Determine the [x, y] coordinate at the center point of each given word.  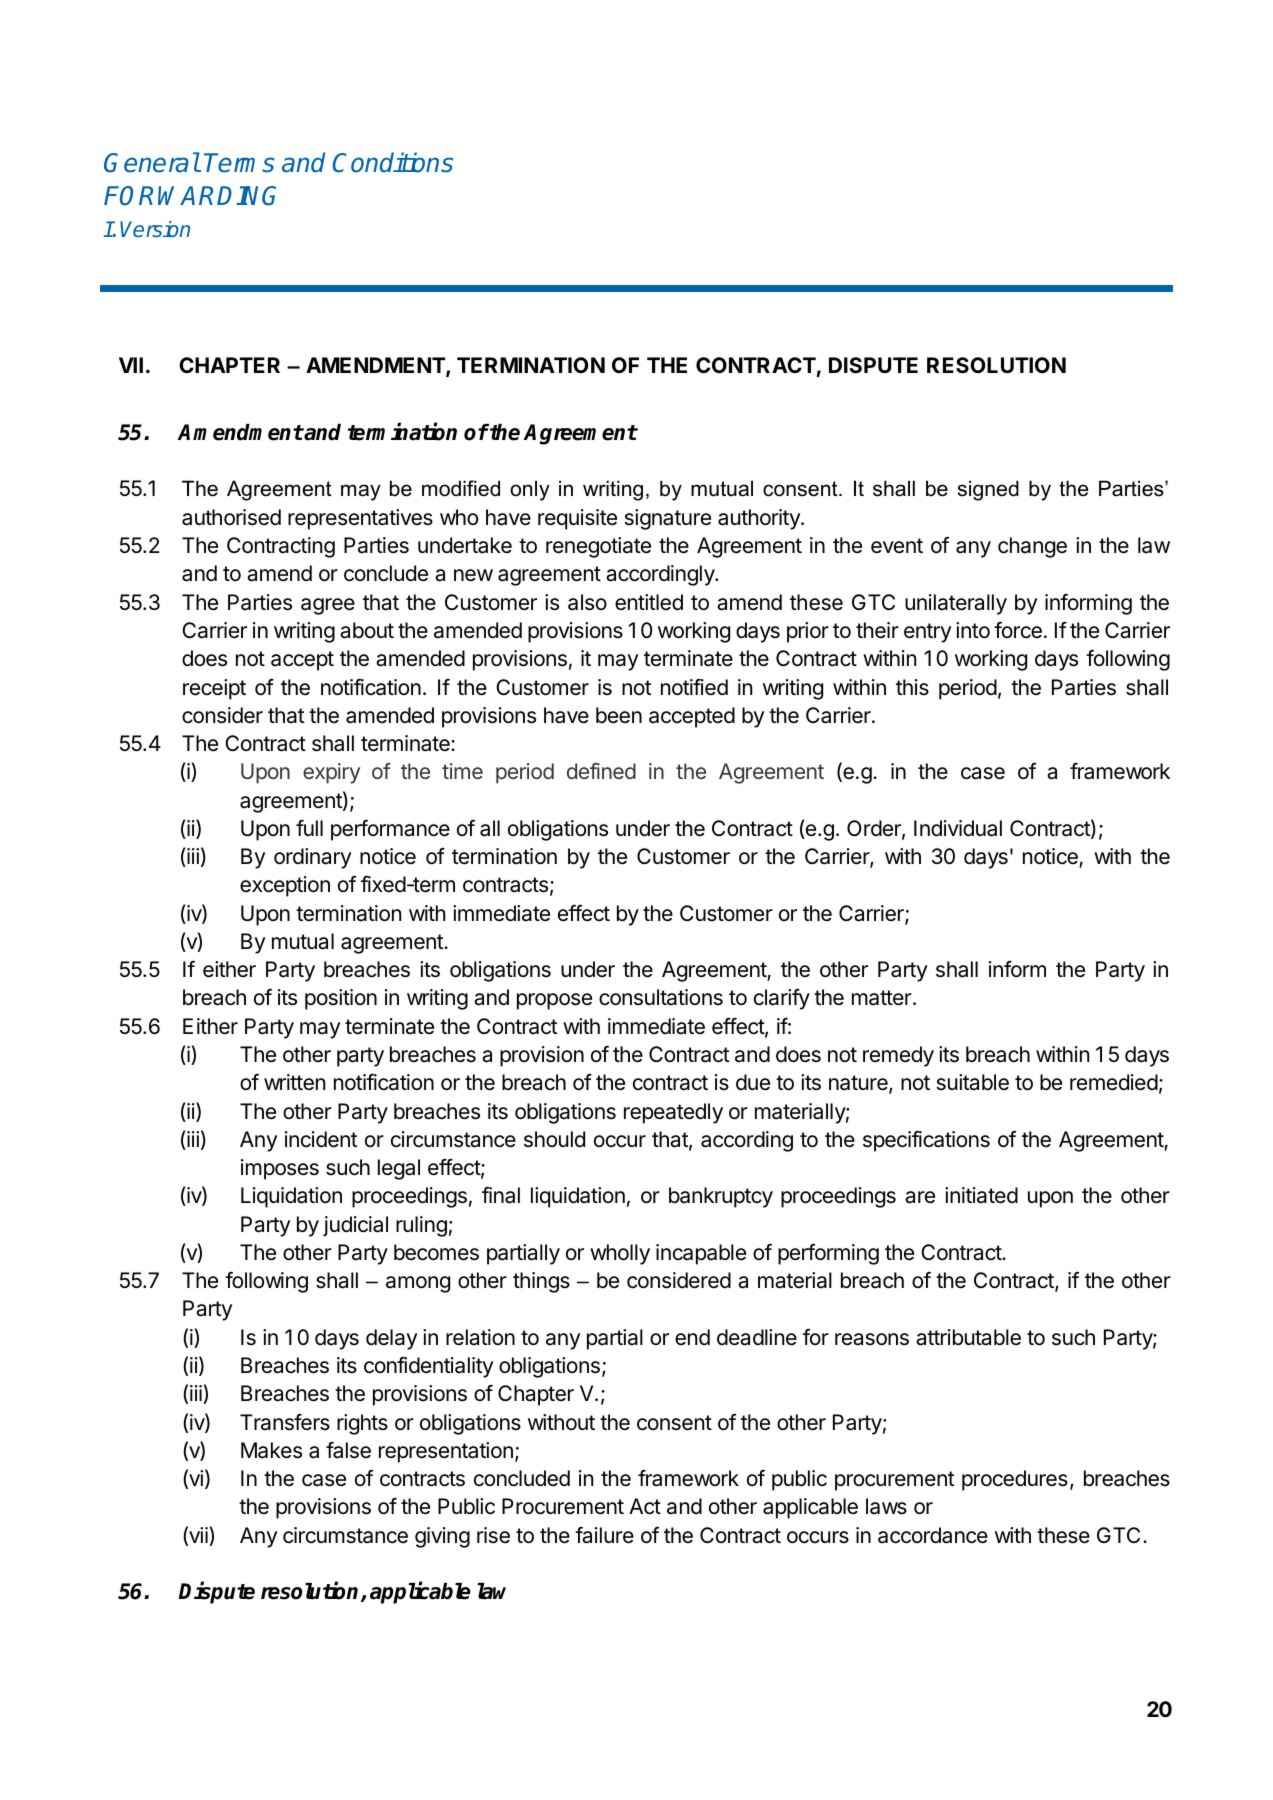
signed [988, 490]
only [530, 490]
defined [601, 771]
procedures [1015, 1480]
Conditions [393, 162]
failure [604, 1535]
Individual [958, 828]
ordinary [312, 858]
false [348, 1450]
